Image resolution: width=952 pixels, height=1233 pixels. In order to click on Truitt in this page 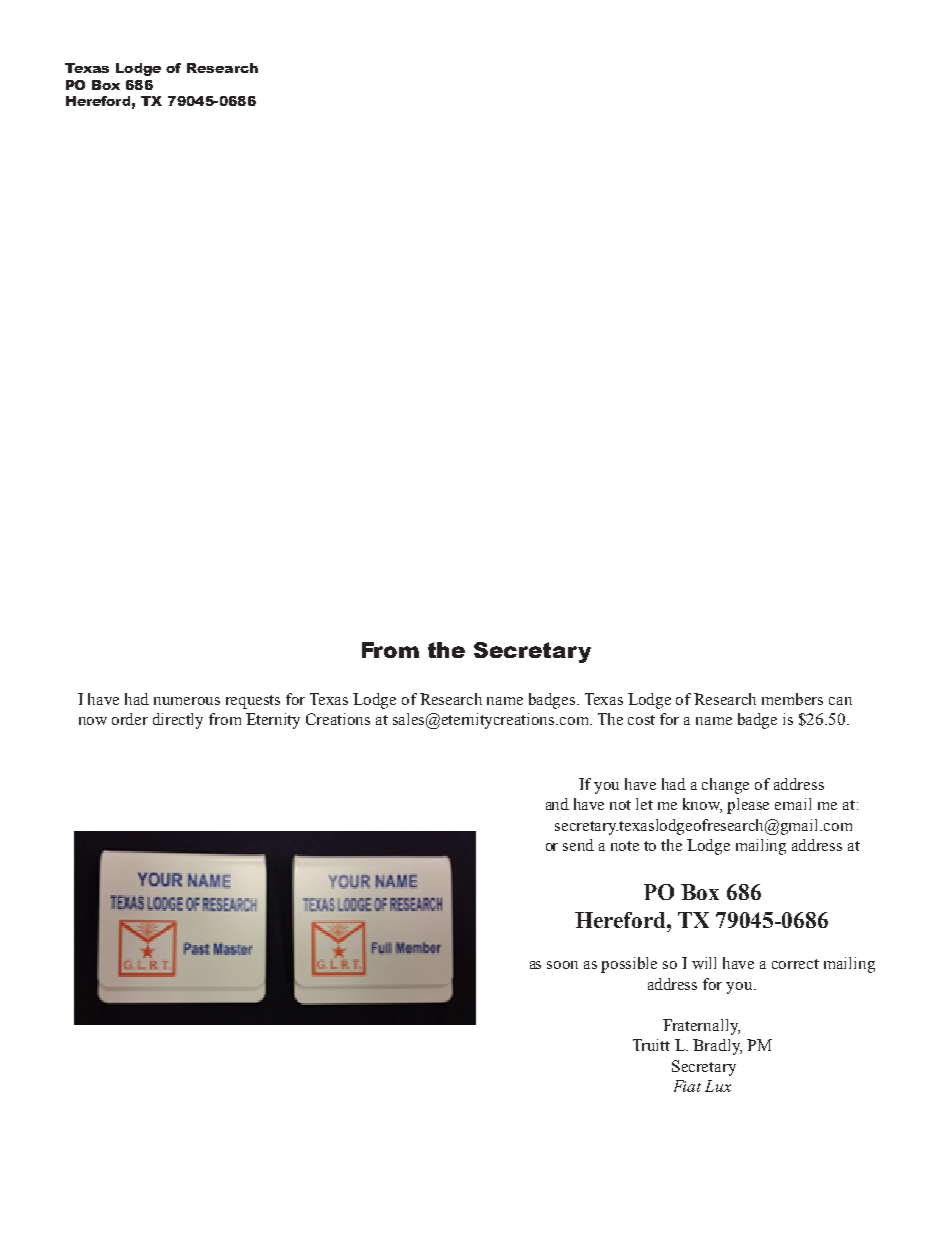, I will do `click(651, 1045)`.
